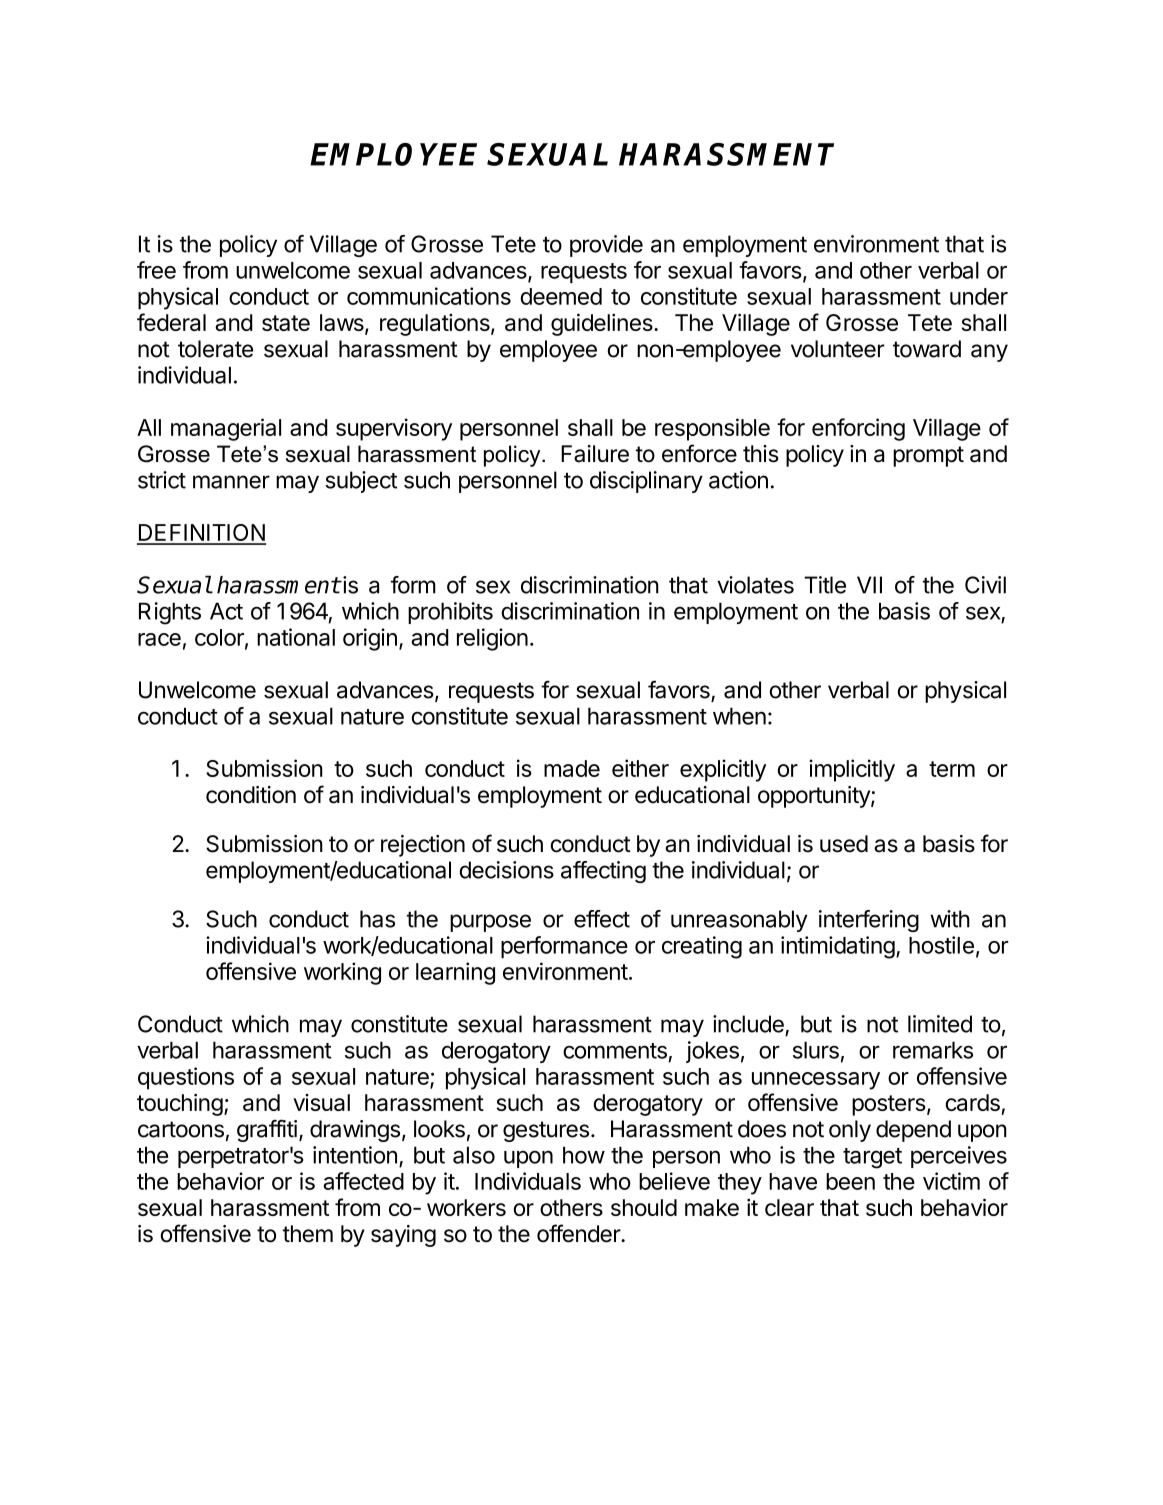  I want to click on national, so click(296, 637).
